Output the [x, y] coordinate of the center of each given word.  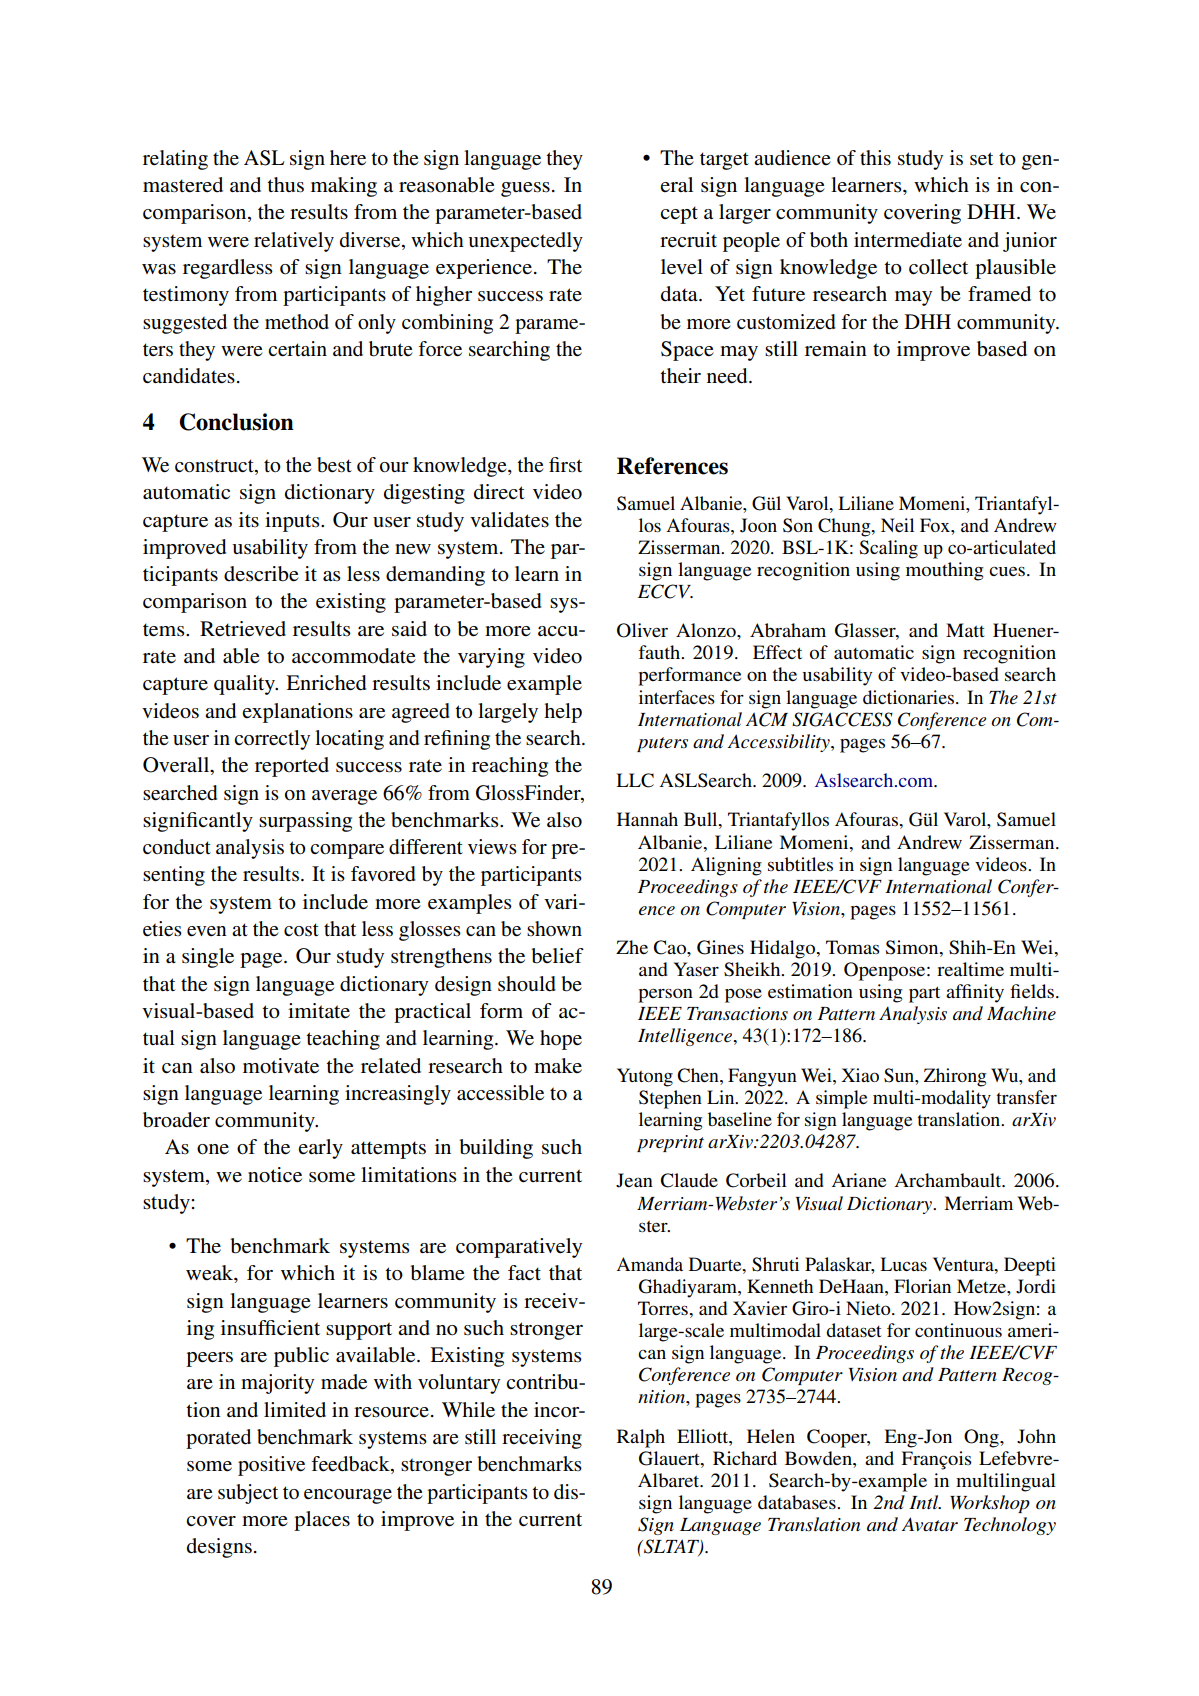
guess [525, 189]
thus [285, 185]
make [558, 1065]
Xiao [860, 1075]
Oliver [642, 630]
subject [248, 1494]
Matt [965, 630]
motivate [281, 1066]
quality [246, 685]
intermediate [908, 240]
